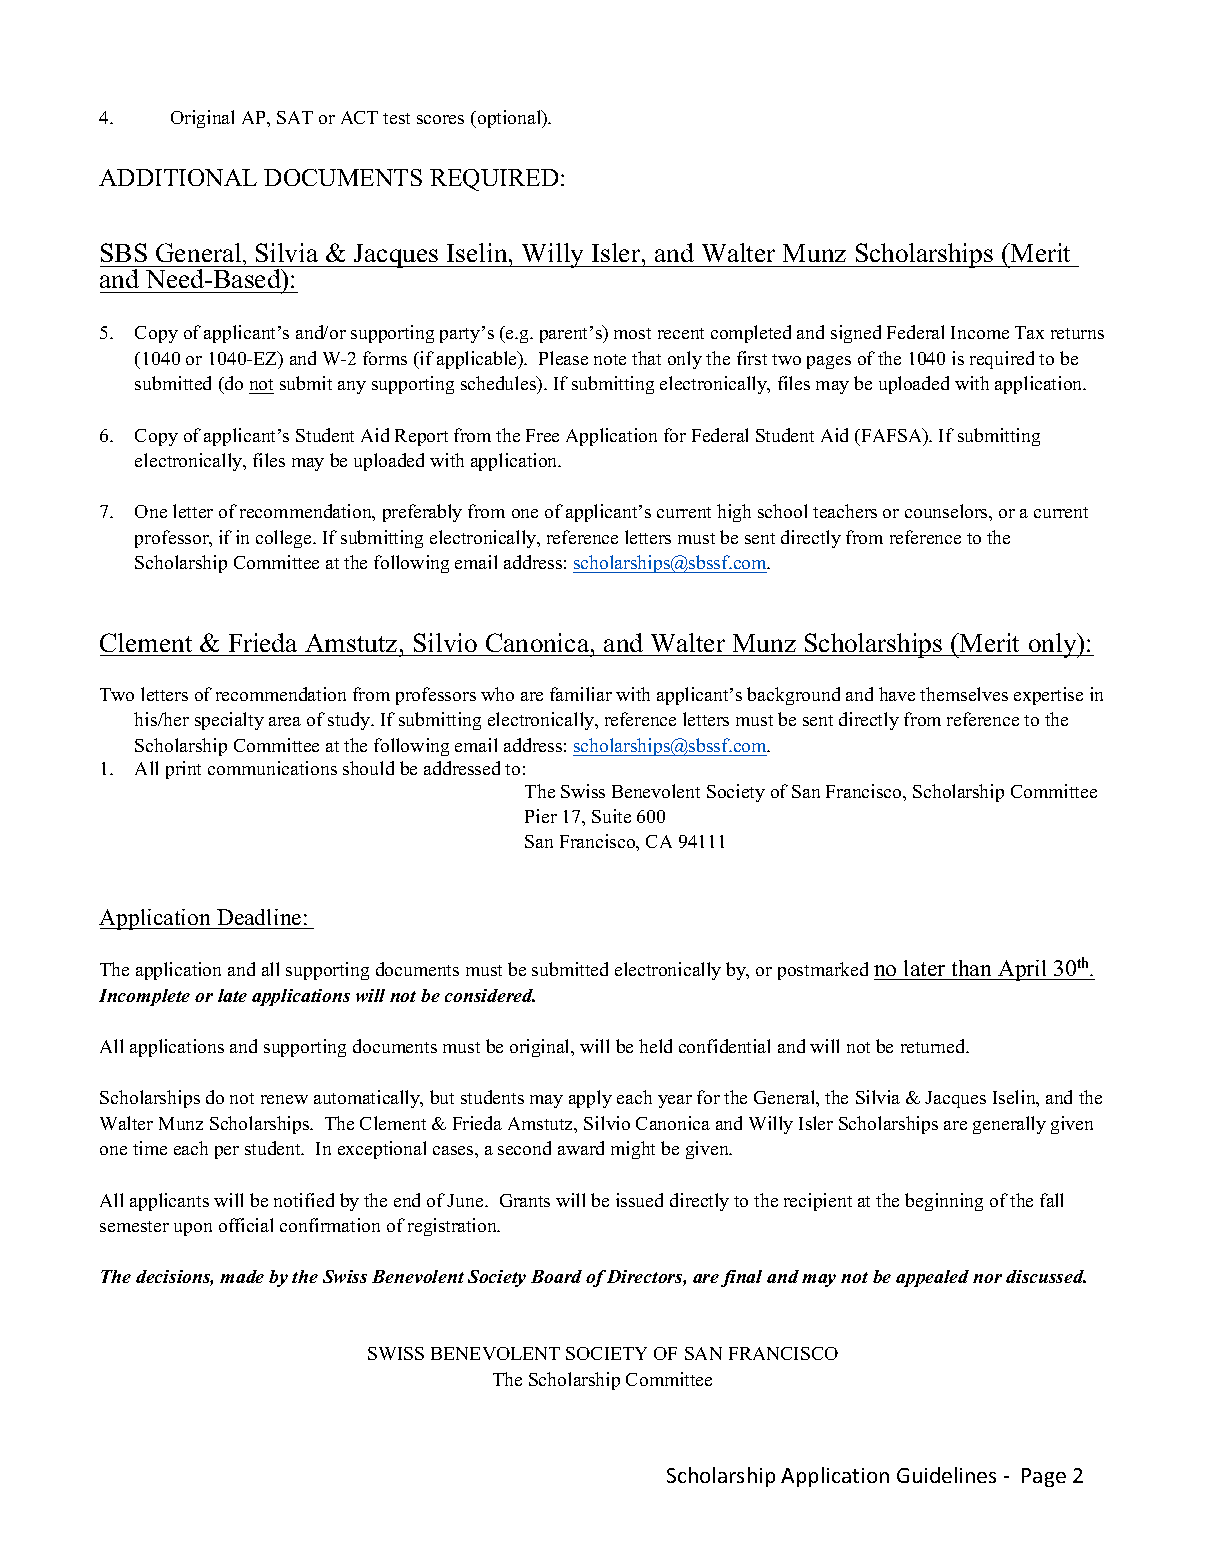 Image resolution: width=1205 pixels, height=1559 pixels. Describe the element at coordinates (611, 816) in the screenshot. I see `Suite` at that location.
